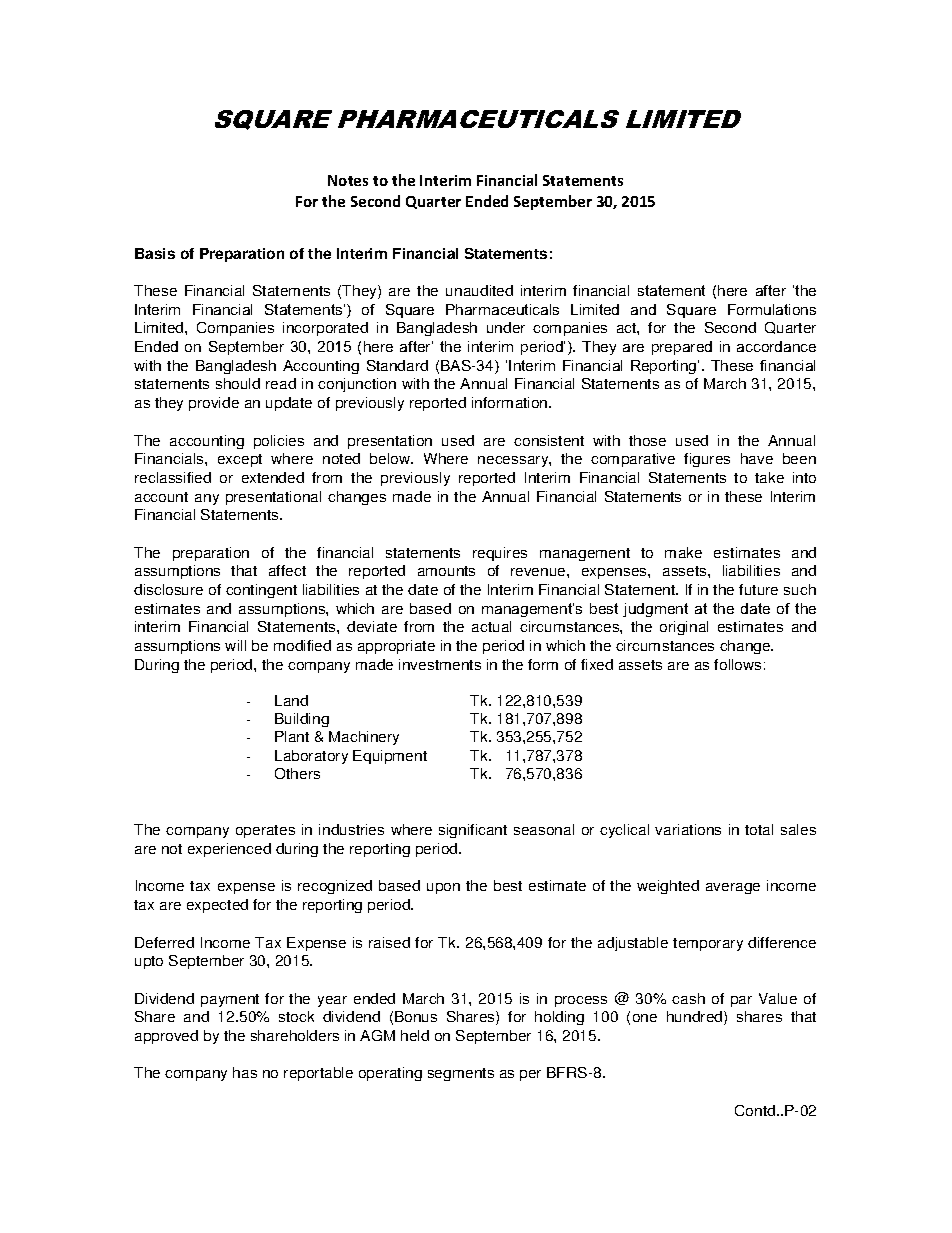  What do you see at coordinates (696, 1018) in the page?
I see `hundred` at bounding box center [696, 1018].
